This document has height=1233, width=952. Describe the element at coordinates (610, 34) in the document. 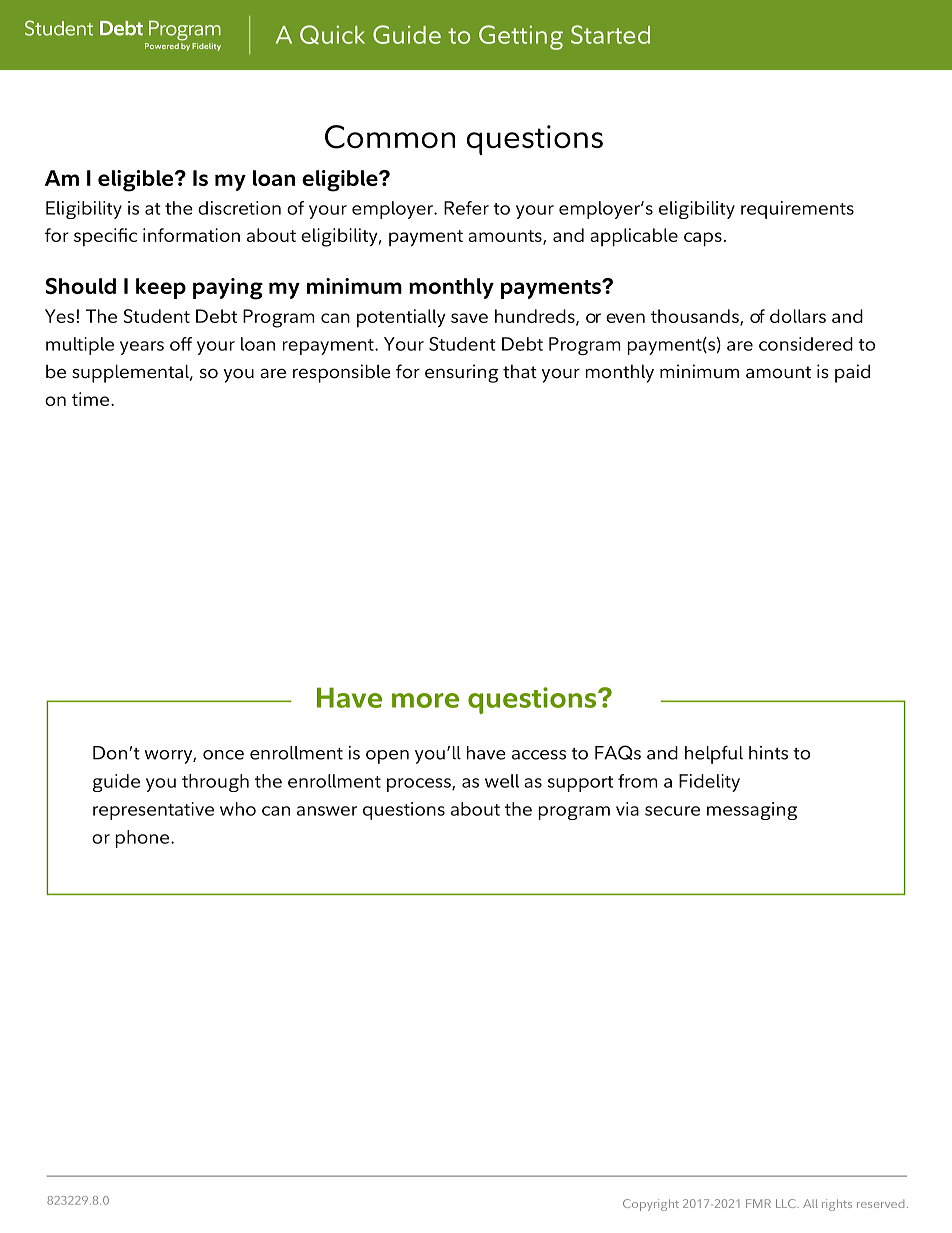

I see `Started` at that location.
